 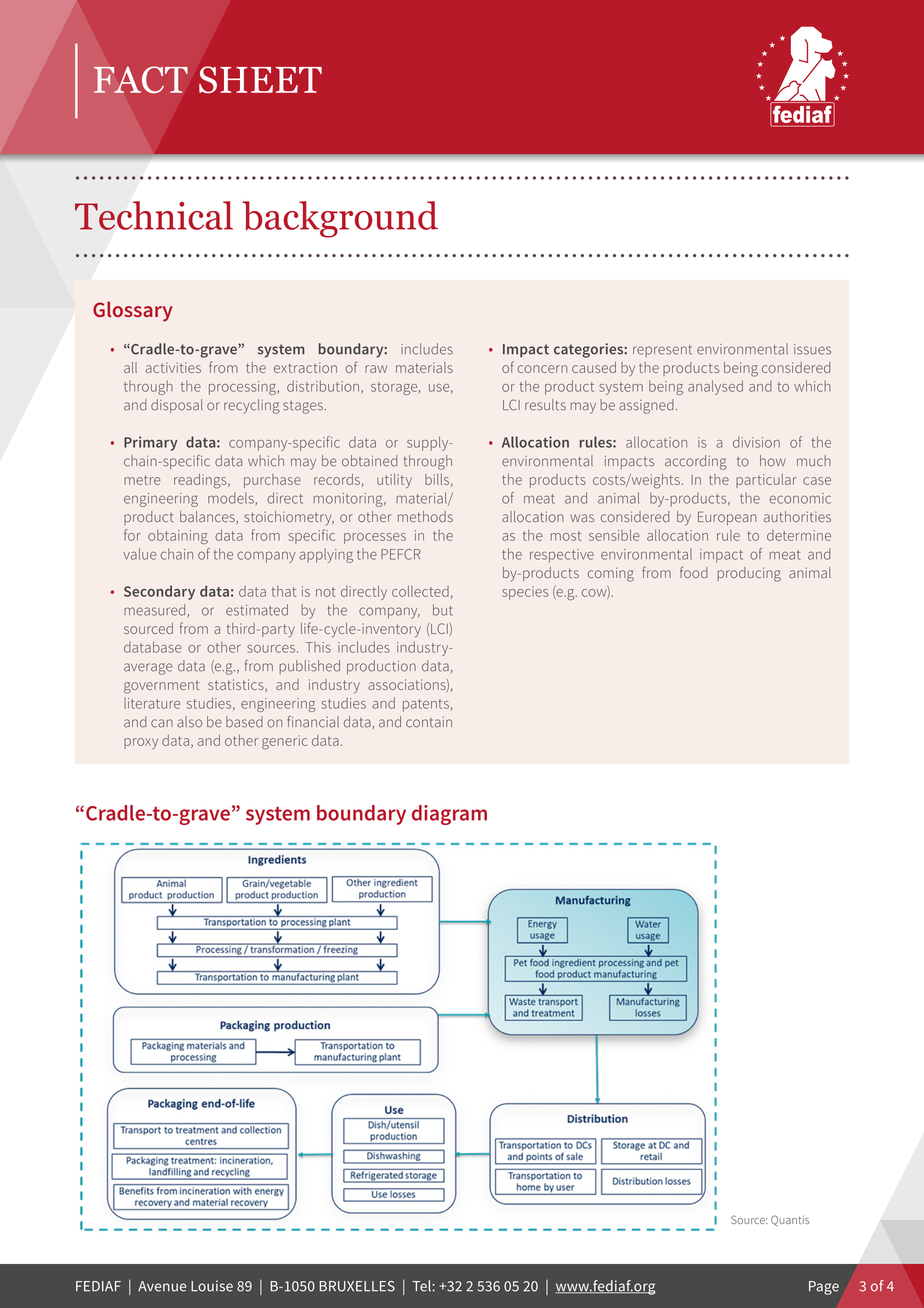 I want to click on Page, so click(x=824, y=1288).
